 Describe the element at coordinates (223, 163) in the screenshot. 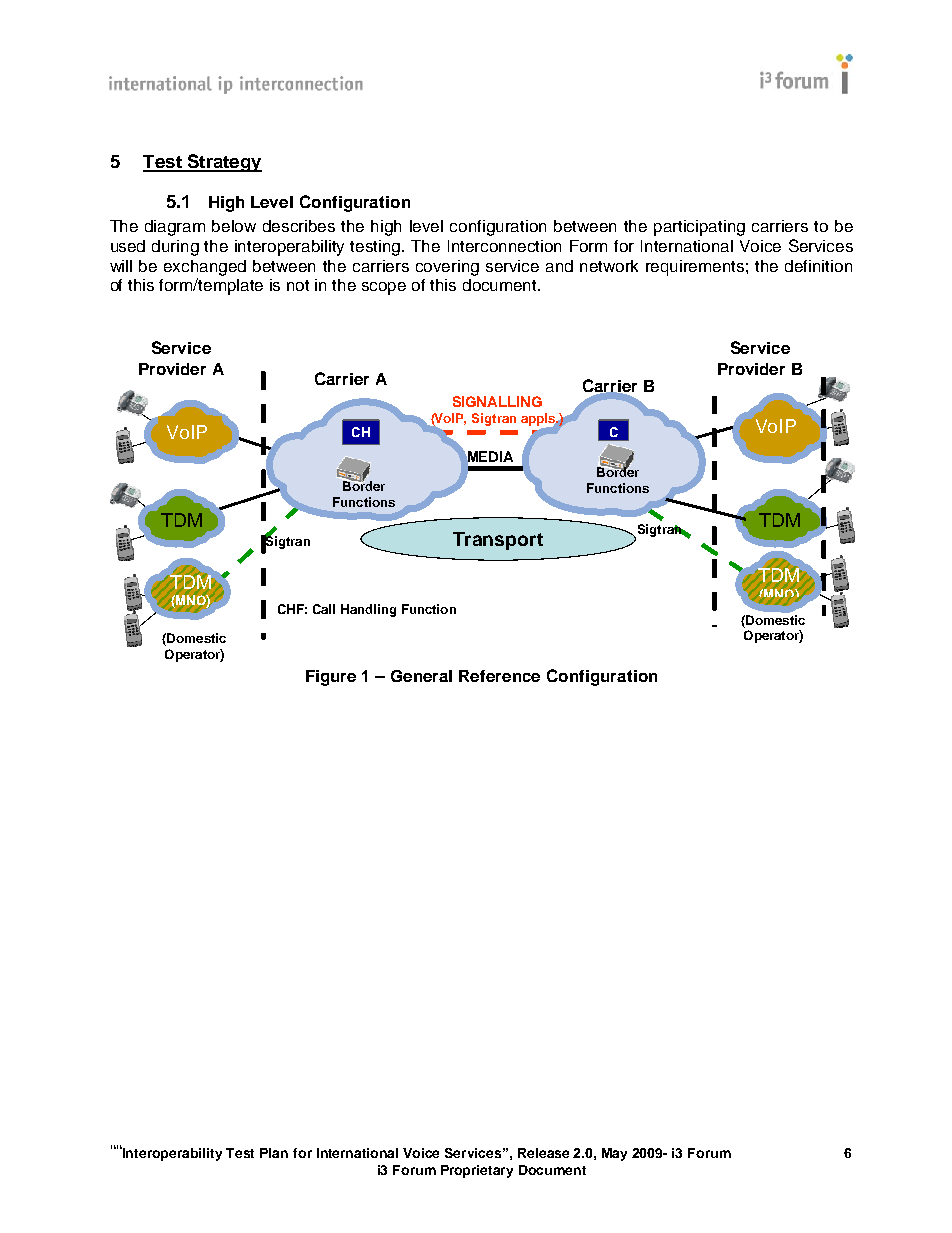

I see `Strategy` at that location.
